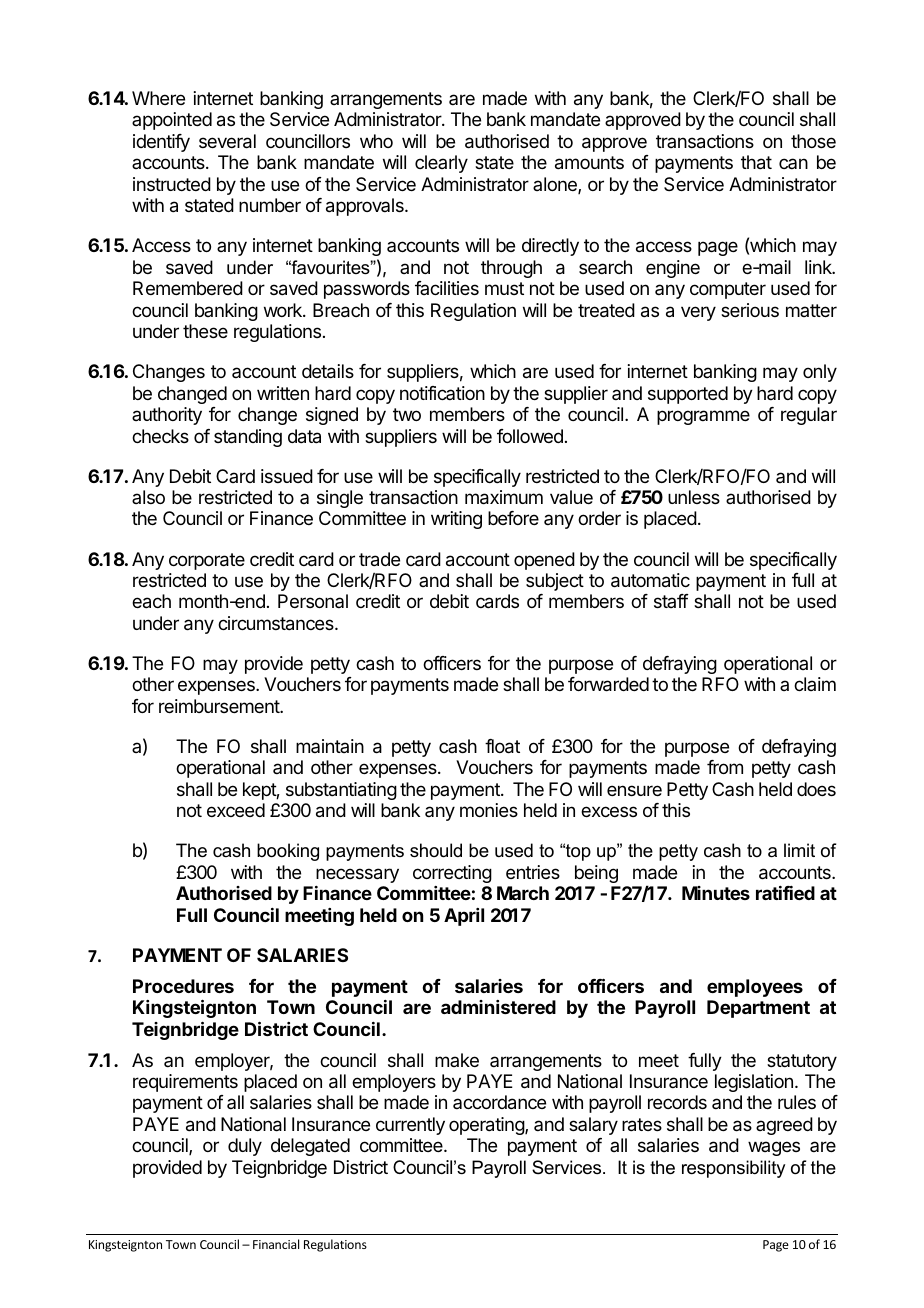 This page has height=1308, width=924. What do you see at coordinates (756, 162) in the page?
I see `that` at bounding box center [756, 162].
